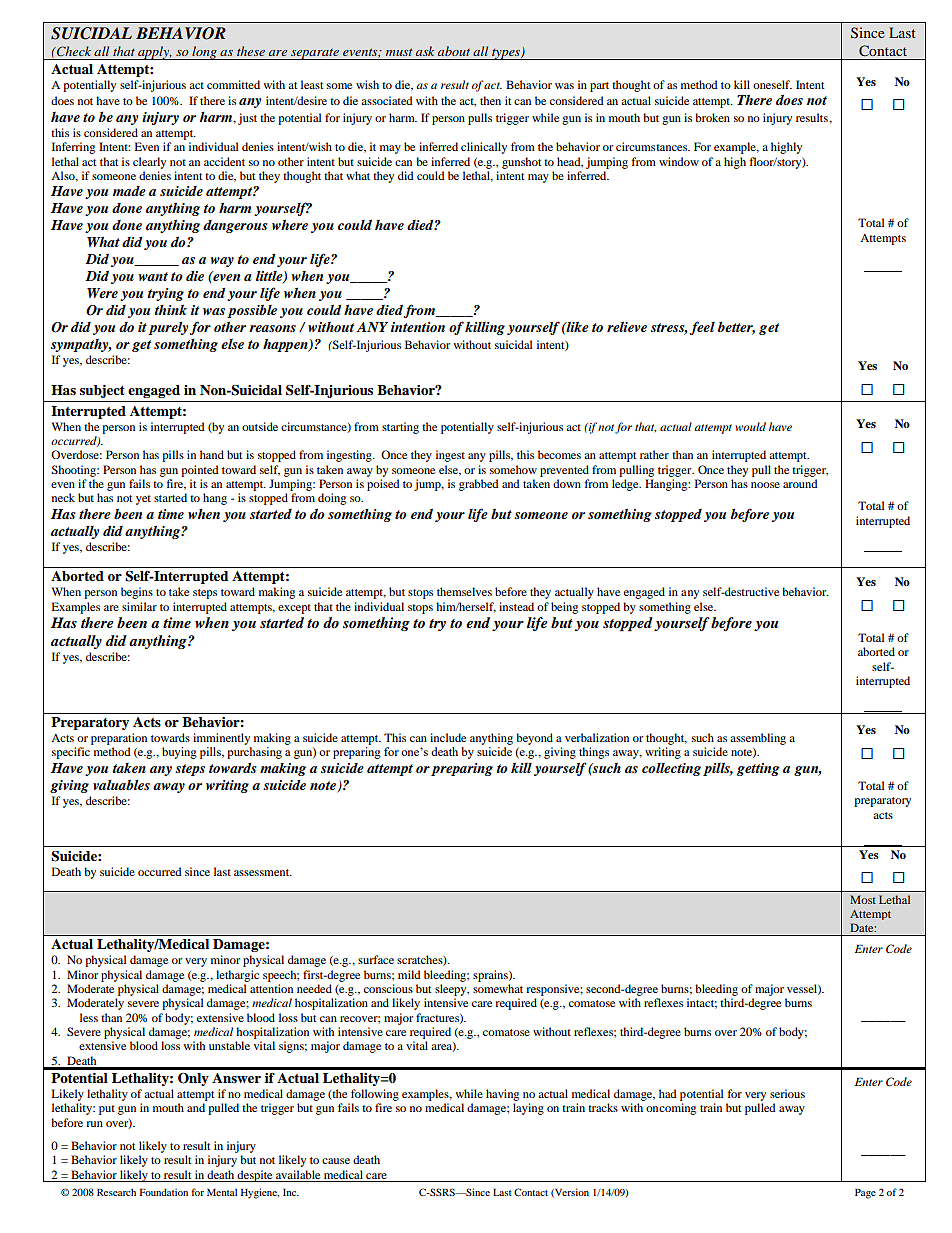 Image resolution: width=952 pixels, height=1233 pixels. Describe the element at coordinates (712, 117) in the page. I see `broken` at that location.
